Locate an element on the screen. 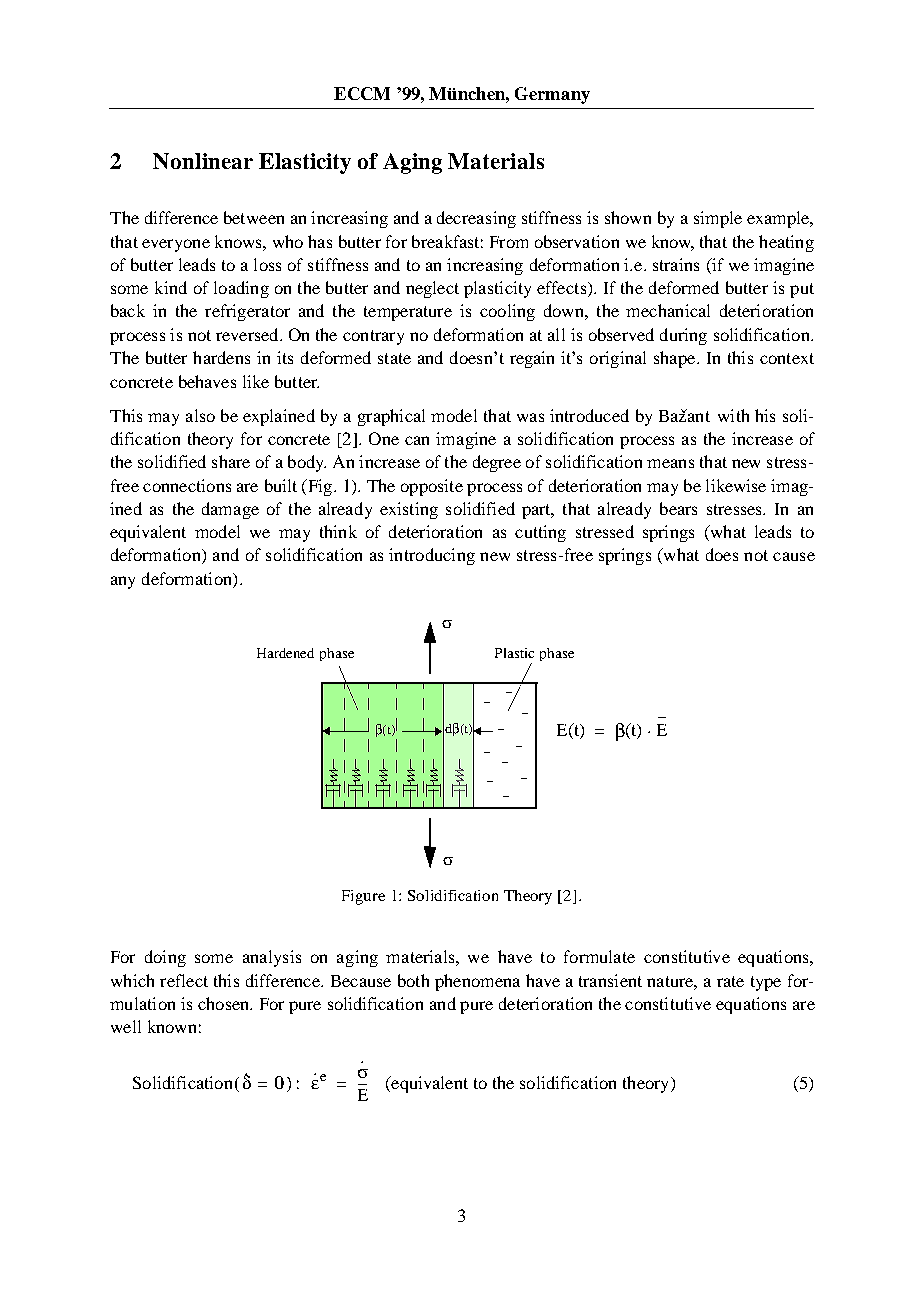  phenomena is located at coordinates (477, 982).
